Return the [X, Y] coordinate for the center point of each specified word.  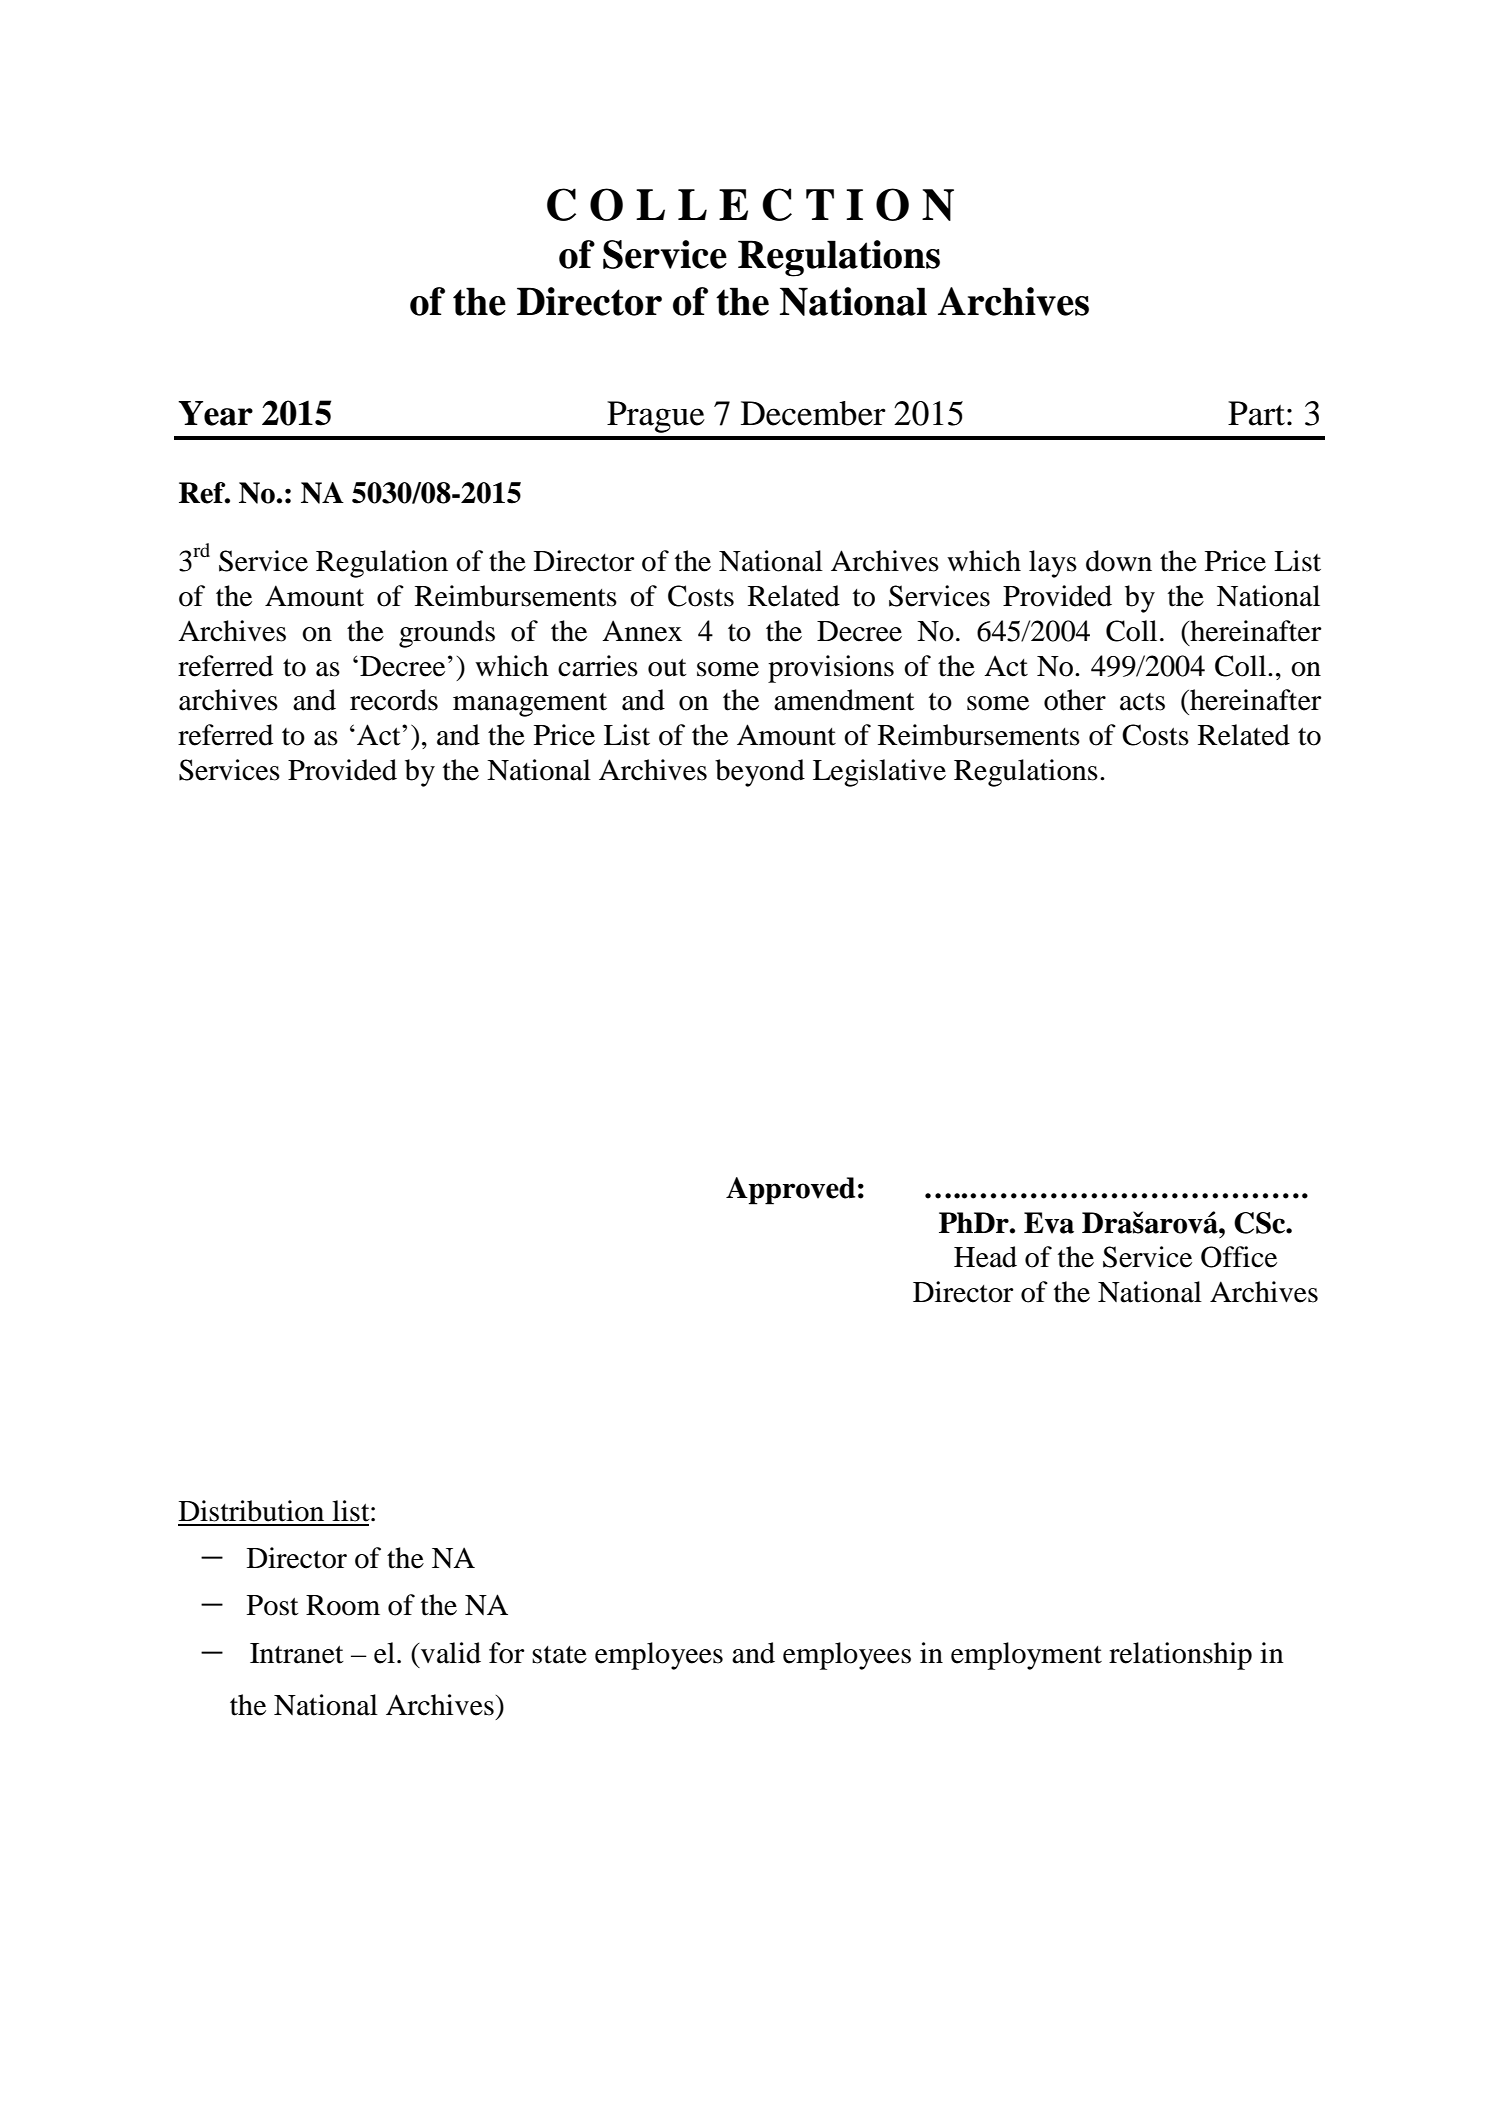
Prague [656, 417]
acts [1142, 702]
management [530, 705]
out [667, 668]
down [1119, 561]
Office [1239, 1257]
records [394, 700]
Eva [1049, 1223]
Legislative [879, 773]
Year [215, 413]
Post [273, 1605]
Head [985, 1257]
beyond [760, 773]
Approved [790, 1191]
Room [343, 1605]
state [559, 1655]
